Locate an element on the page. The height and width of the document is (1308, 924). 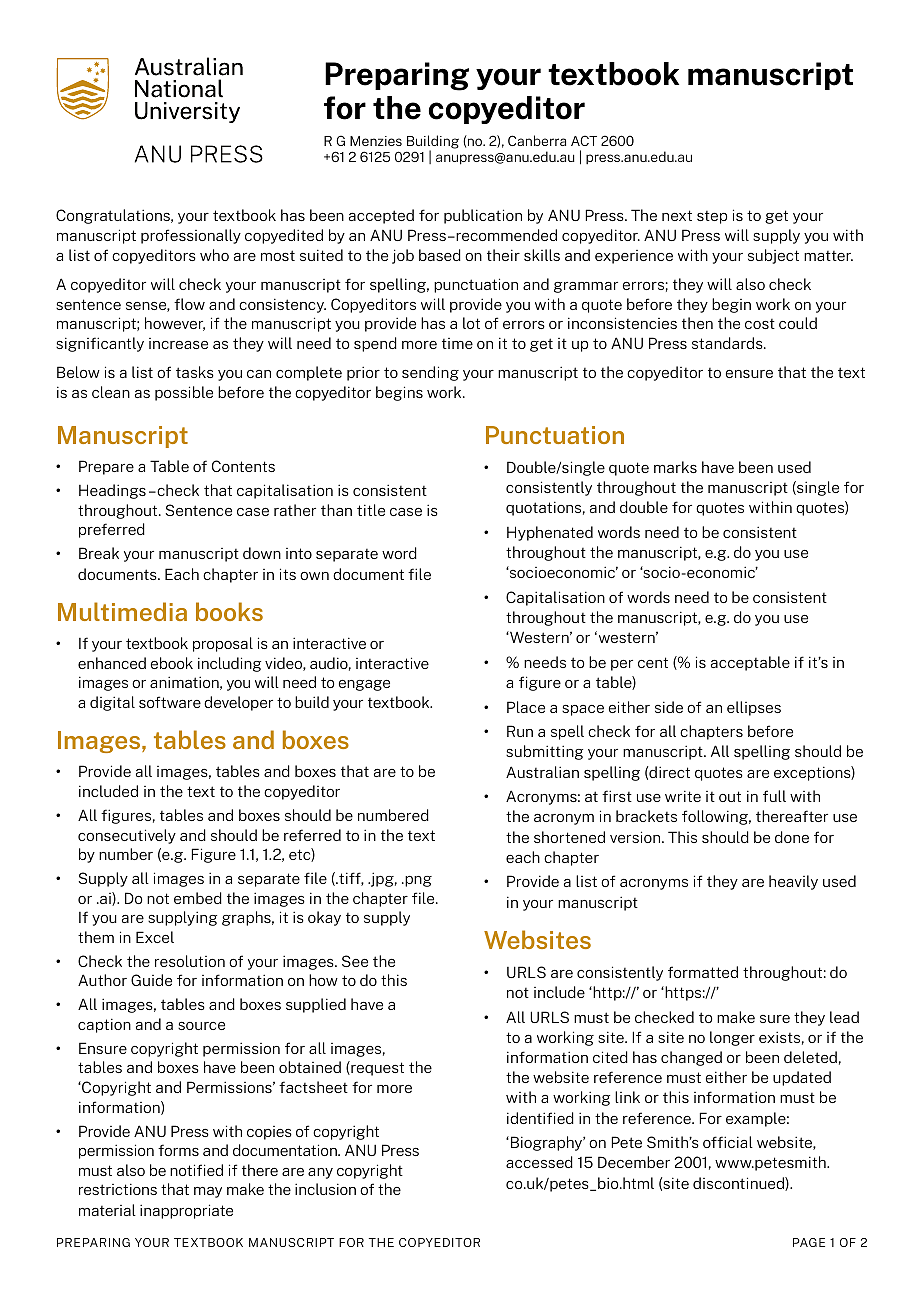
step is located at coordinates (712, 217).
